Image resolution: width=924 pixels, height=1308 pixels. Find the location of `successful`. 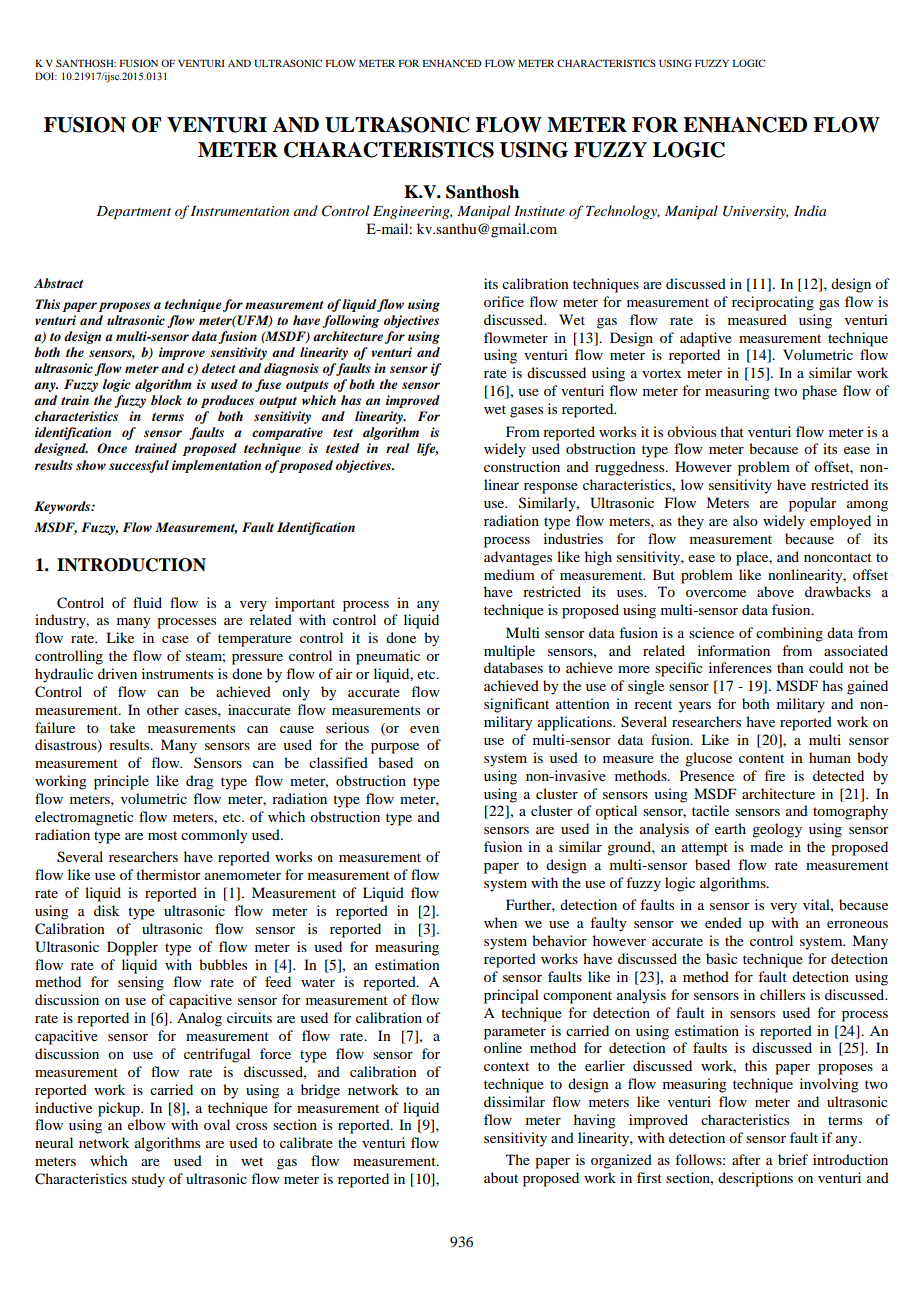

successful is located at coordinates (139, 466).
